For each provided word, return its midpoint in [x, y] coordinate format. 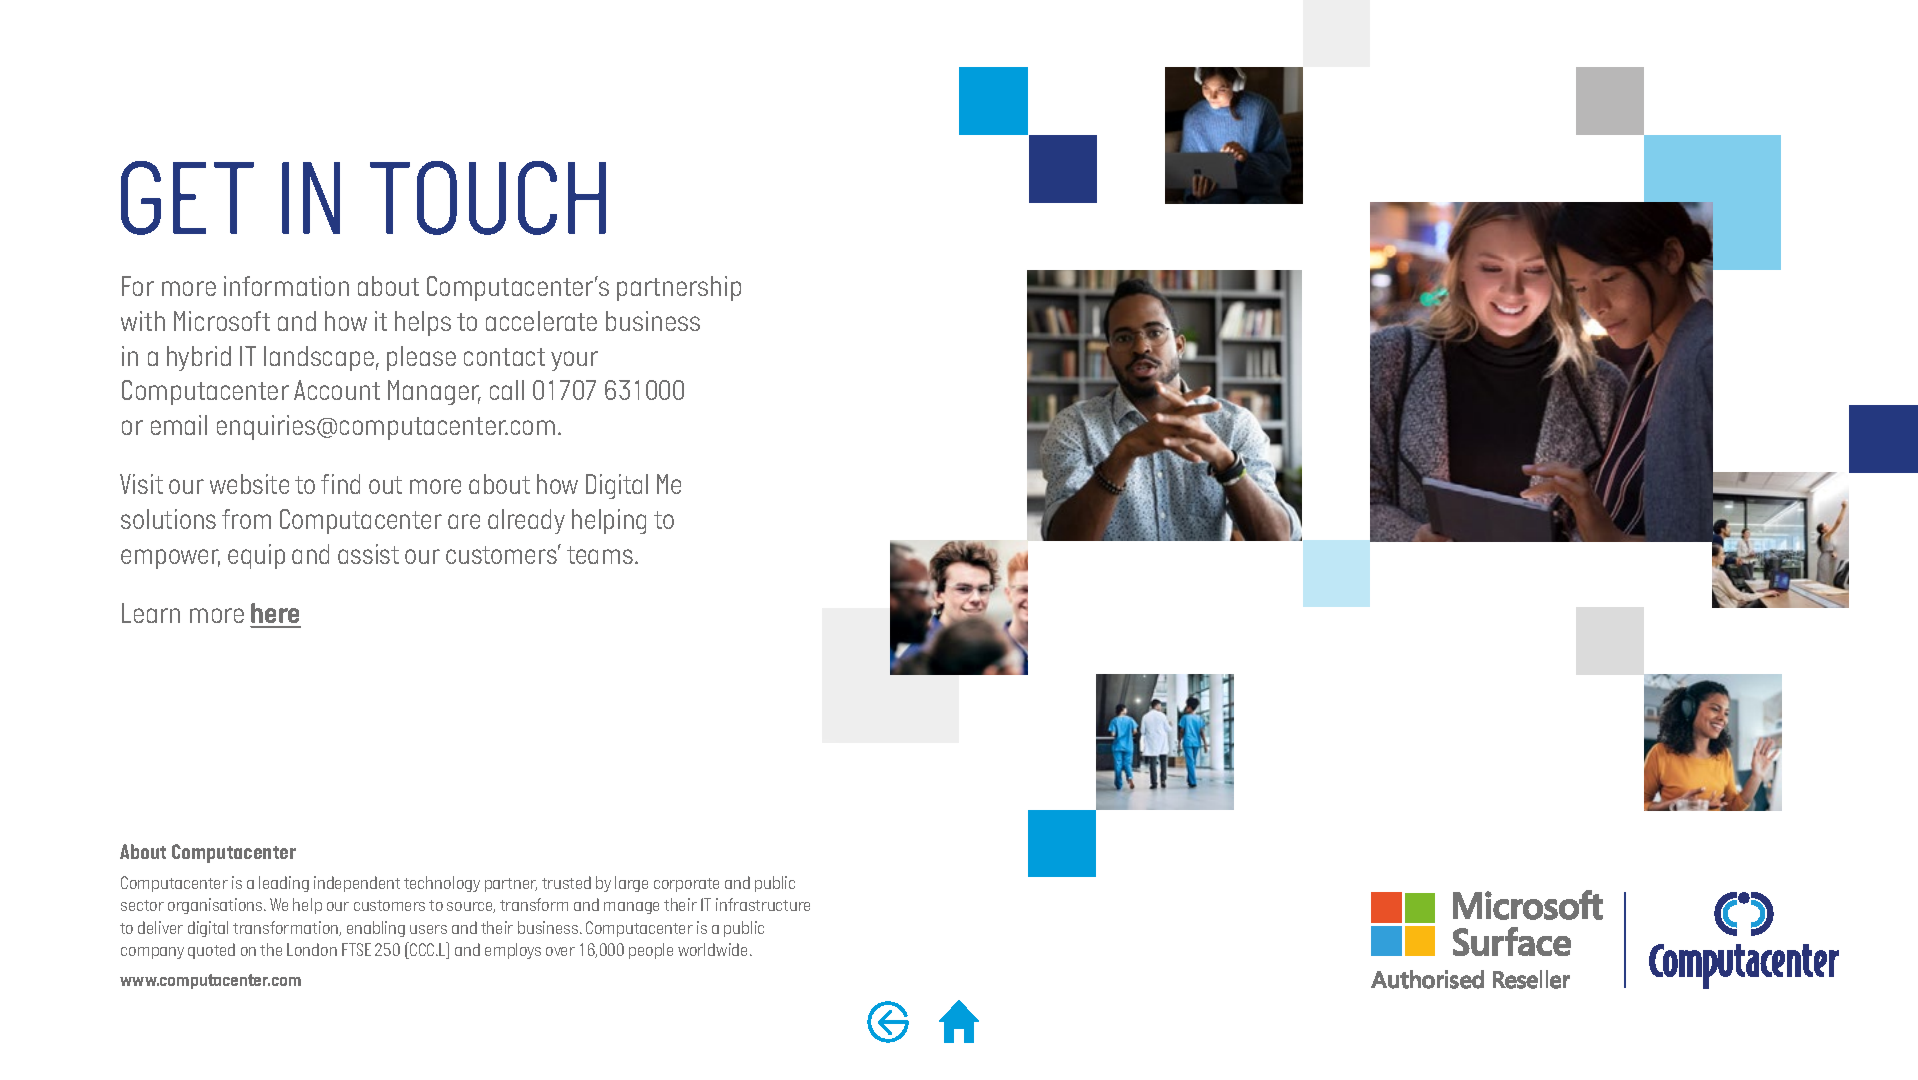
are [464, 521]
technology [442, 884]
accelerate [541, 321]
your [574, 361]
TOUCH [488, 198]
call [507, 390]
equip [256, 556]
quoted [211, 951]
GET [187, 198]
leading [284, 884]
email [179, 425]
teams [601, 555]
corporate [686, 885]
